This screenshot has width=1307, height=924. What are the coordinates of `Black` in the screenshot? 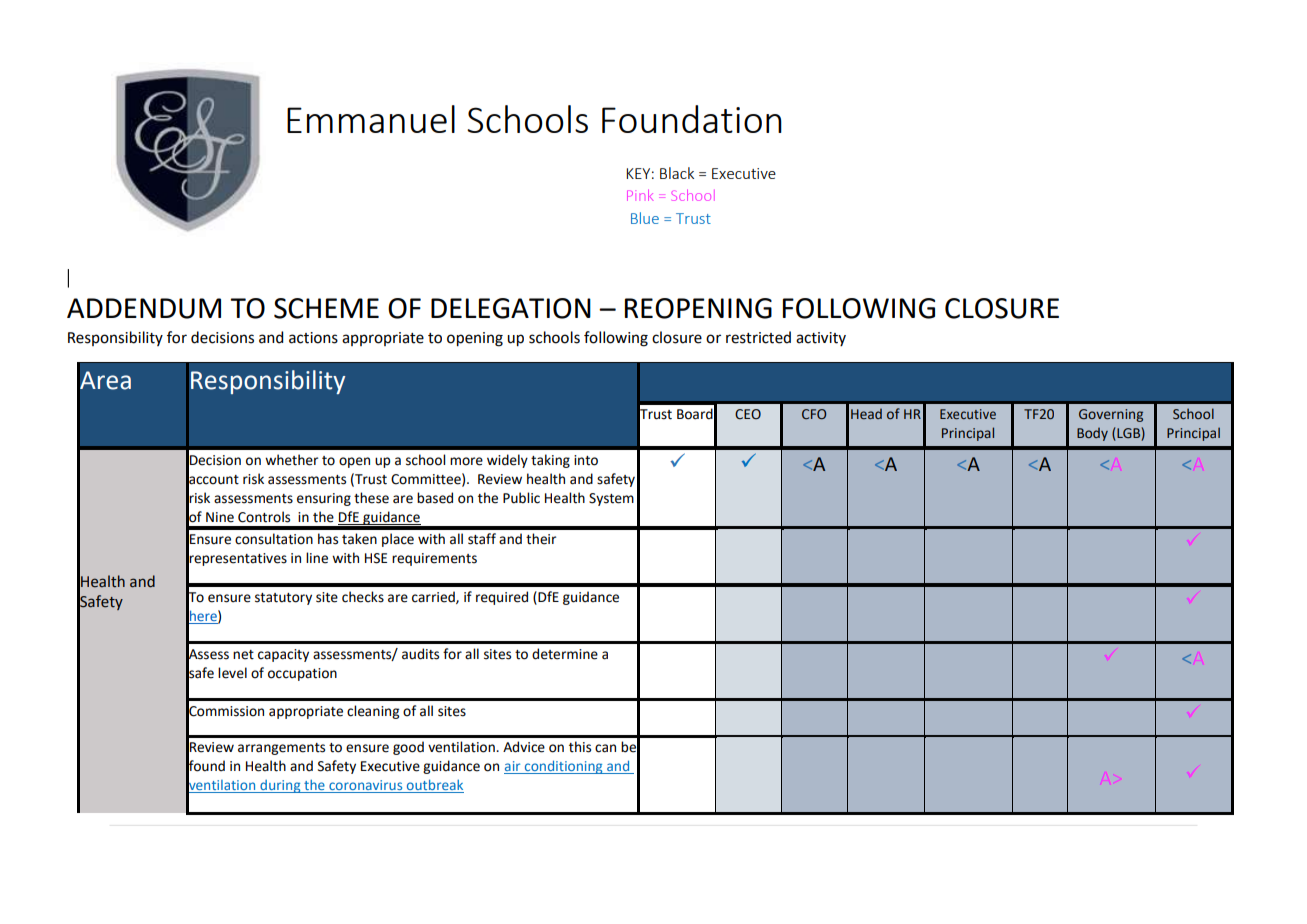 It's located at (677, 173).
